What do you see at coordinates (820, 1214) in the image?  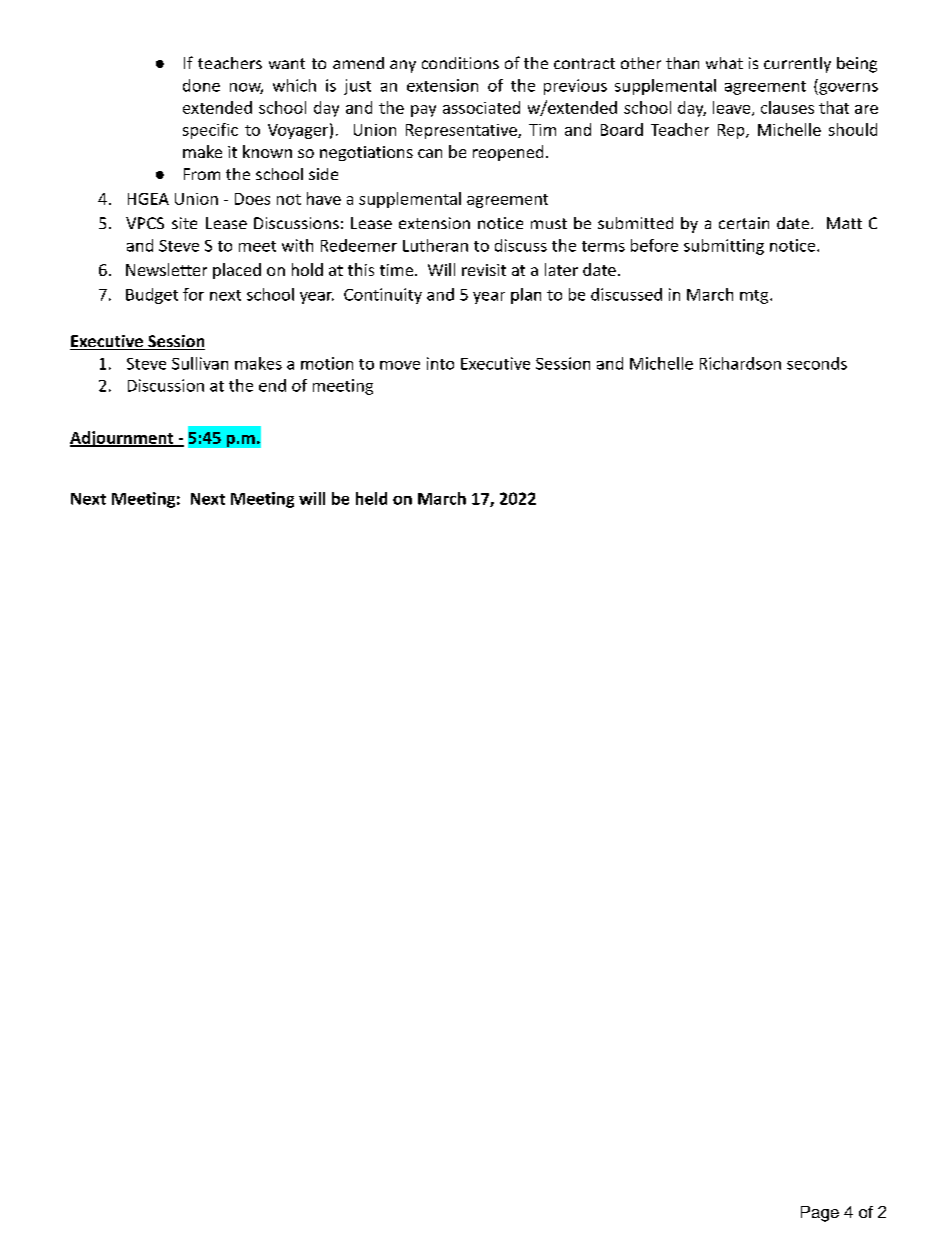 I see `Page` at bounding box center [820, 1214].
